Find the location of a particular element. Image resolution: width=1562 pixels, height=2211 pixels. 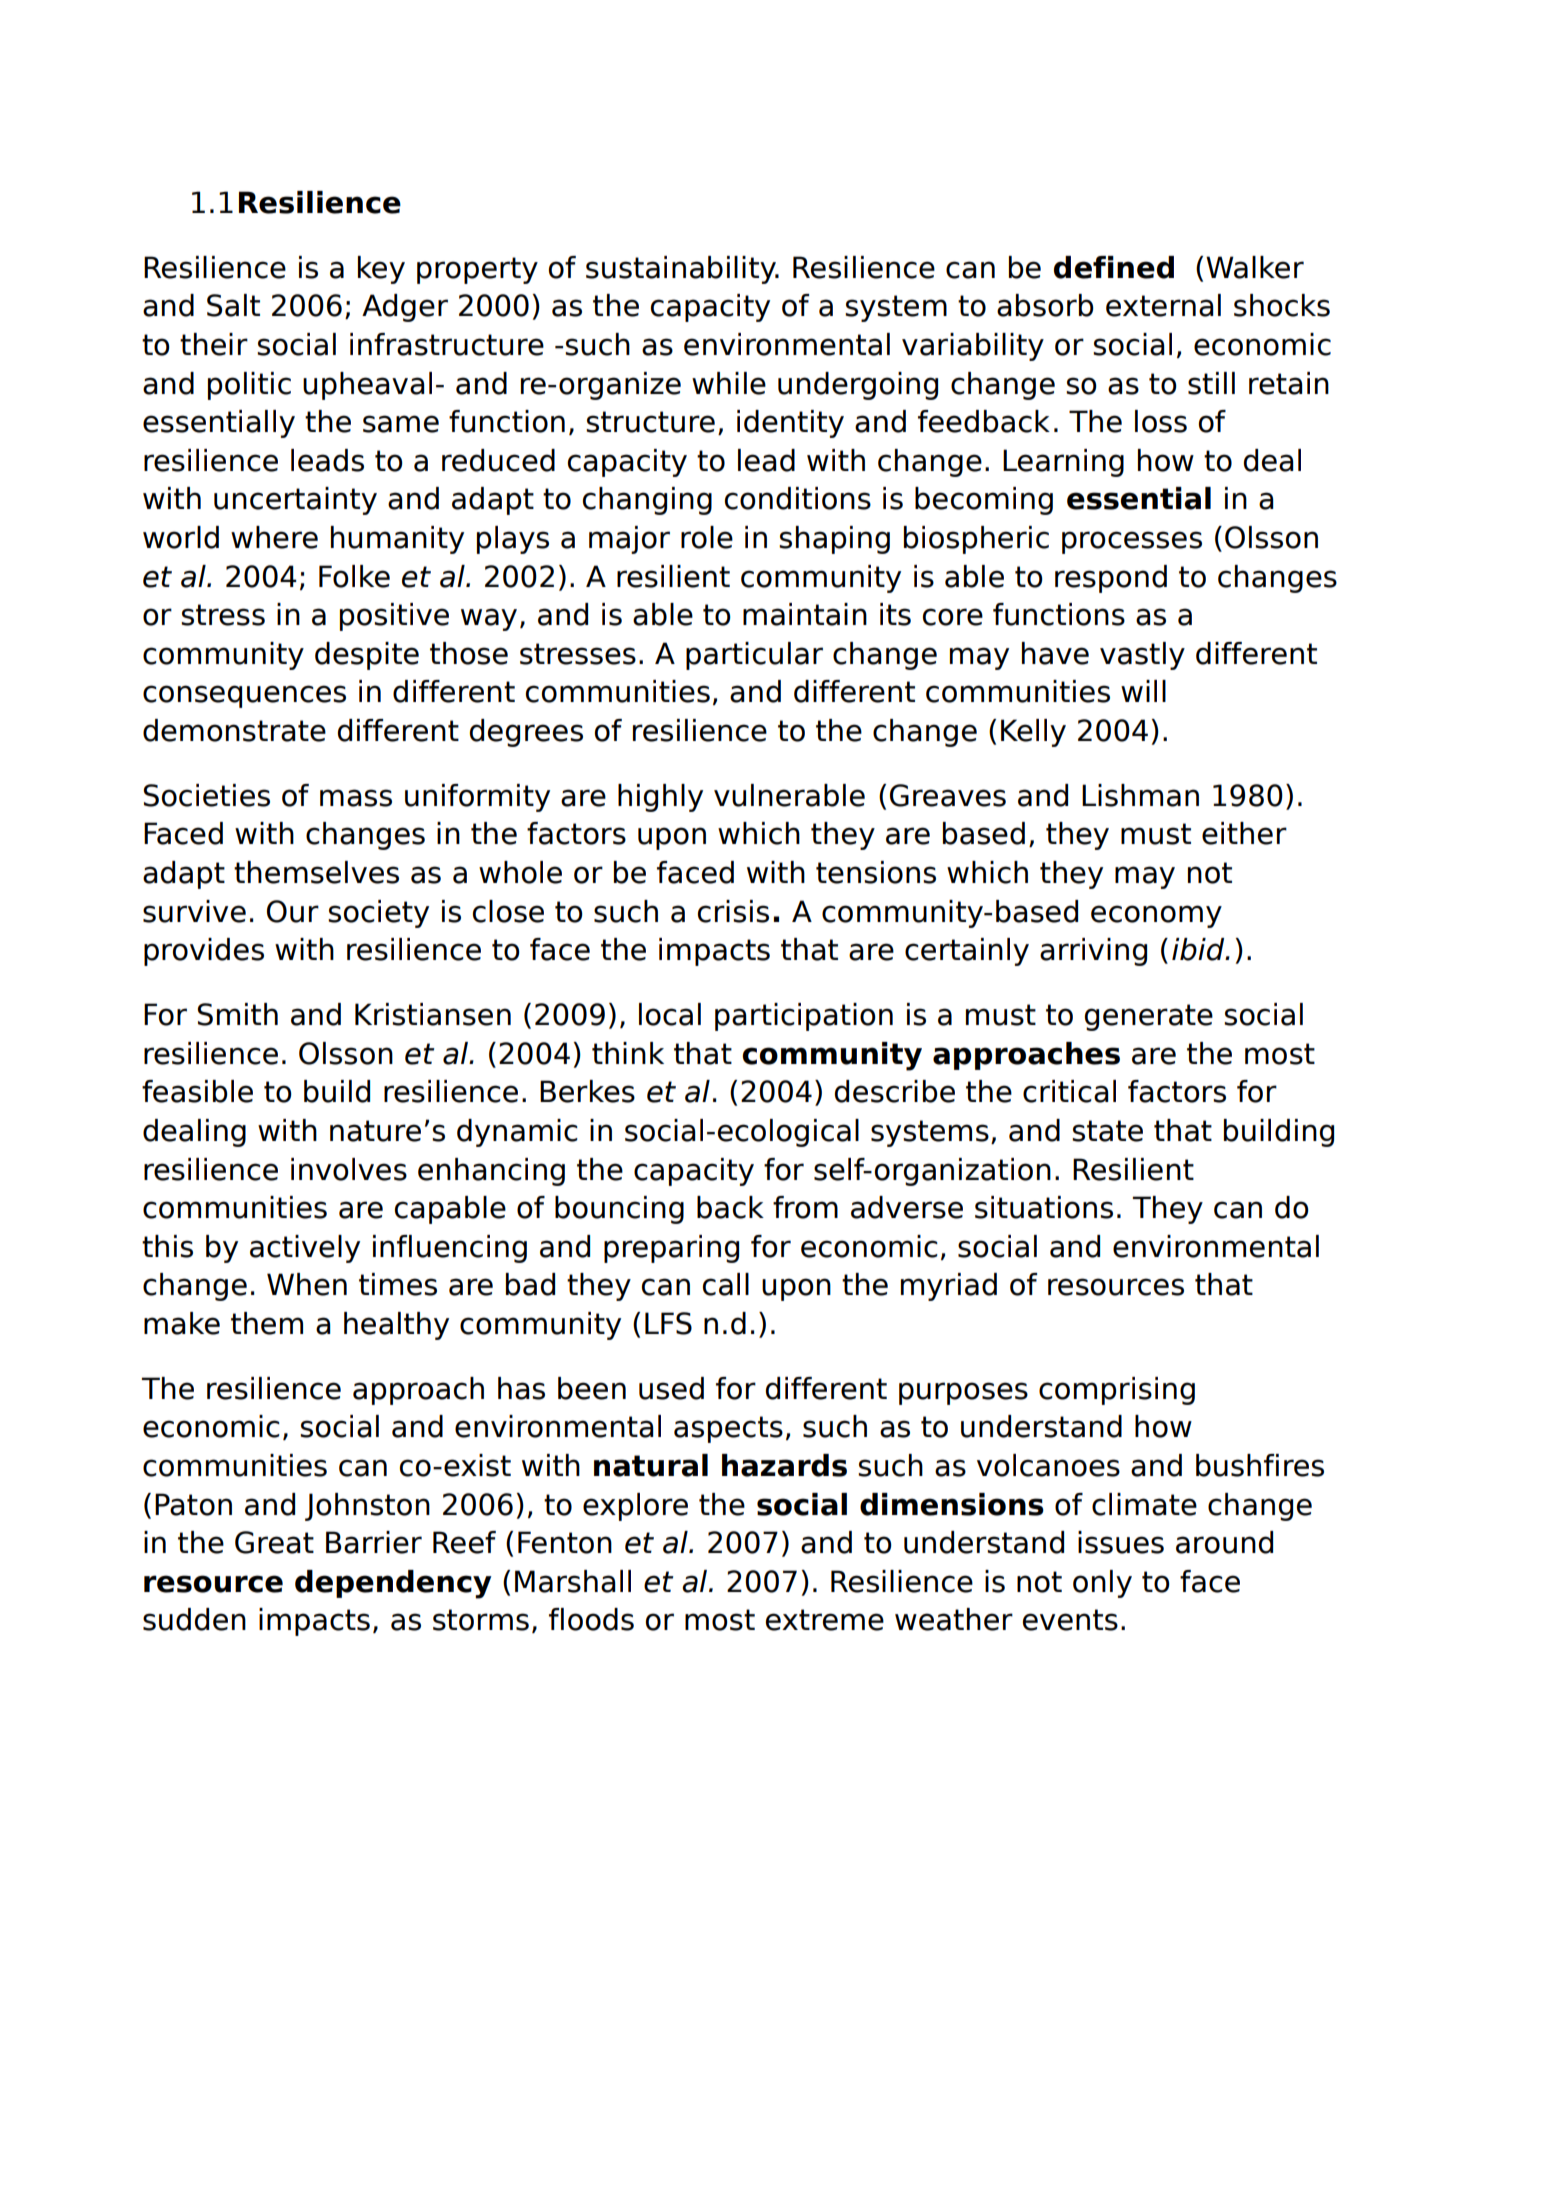

particular is located at coordinates (754, 656).
